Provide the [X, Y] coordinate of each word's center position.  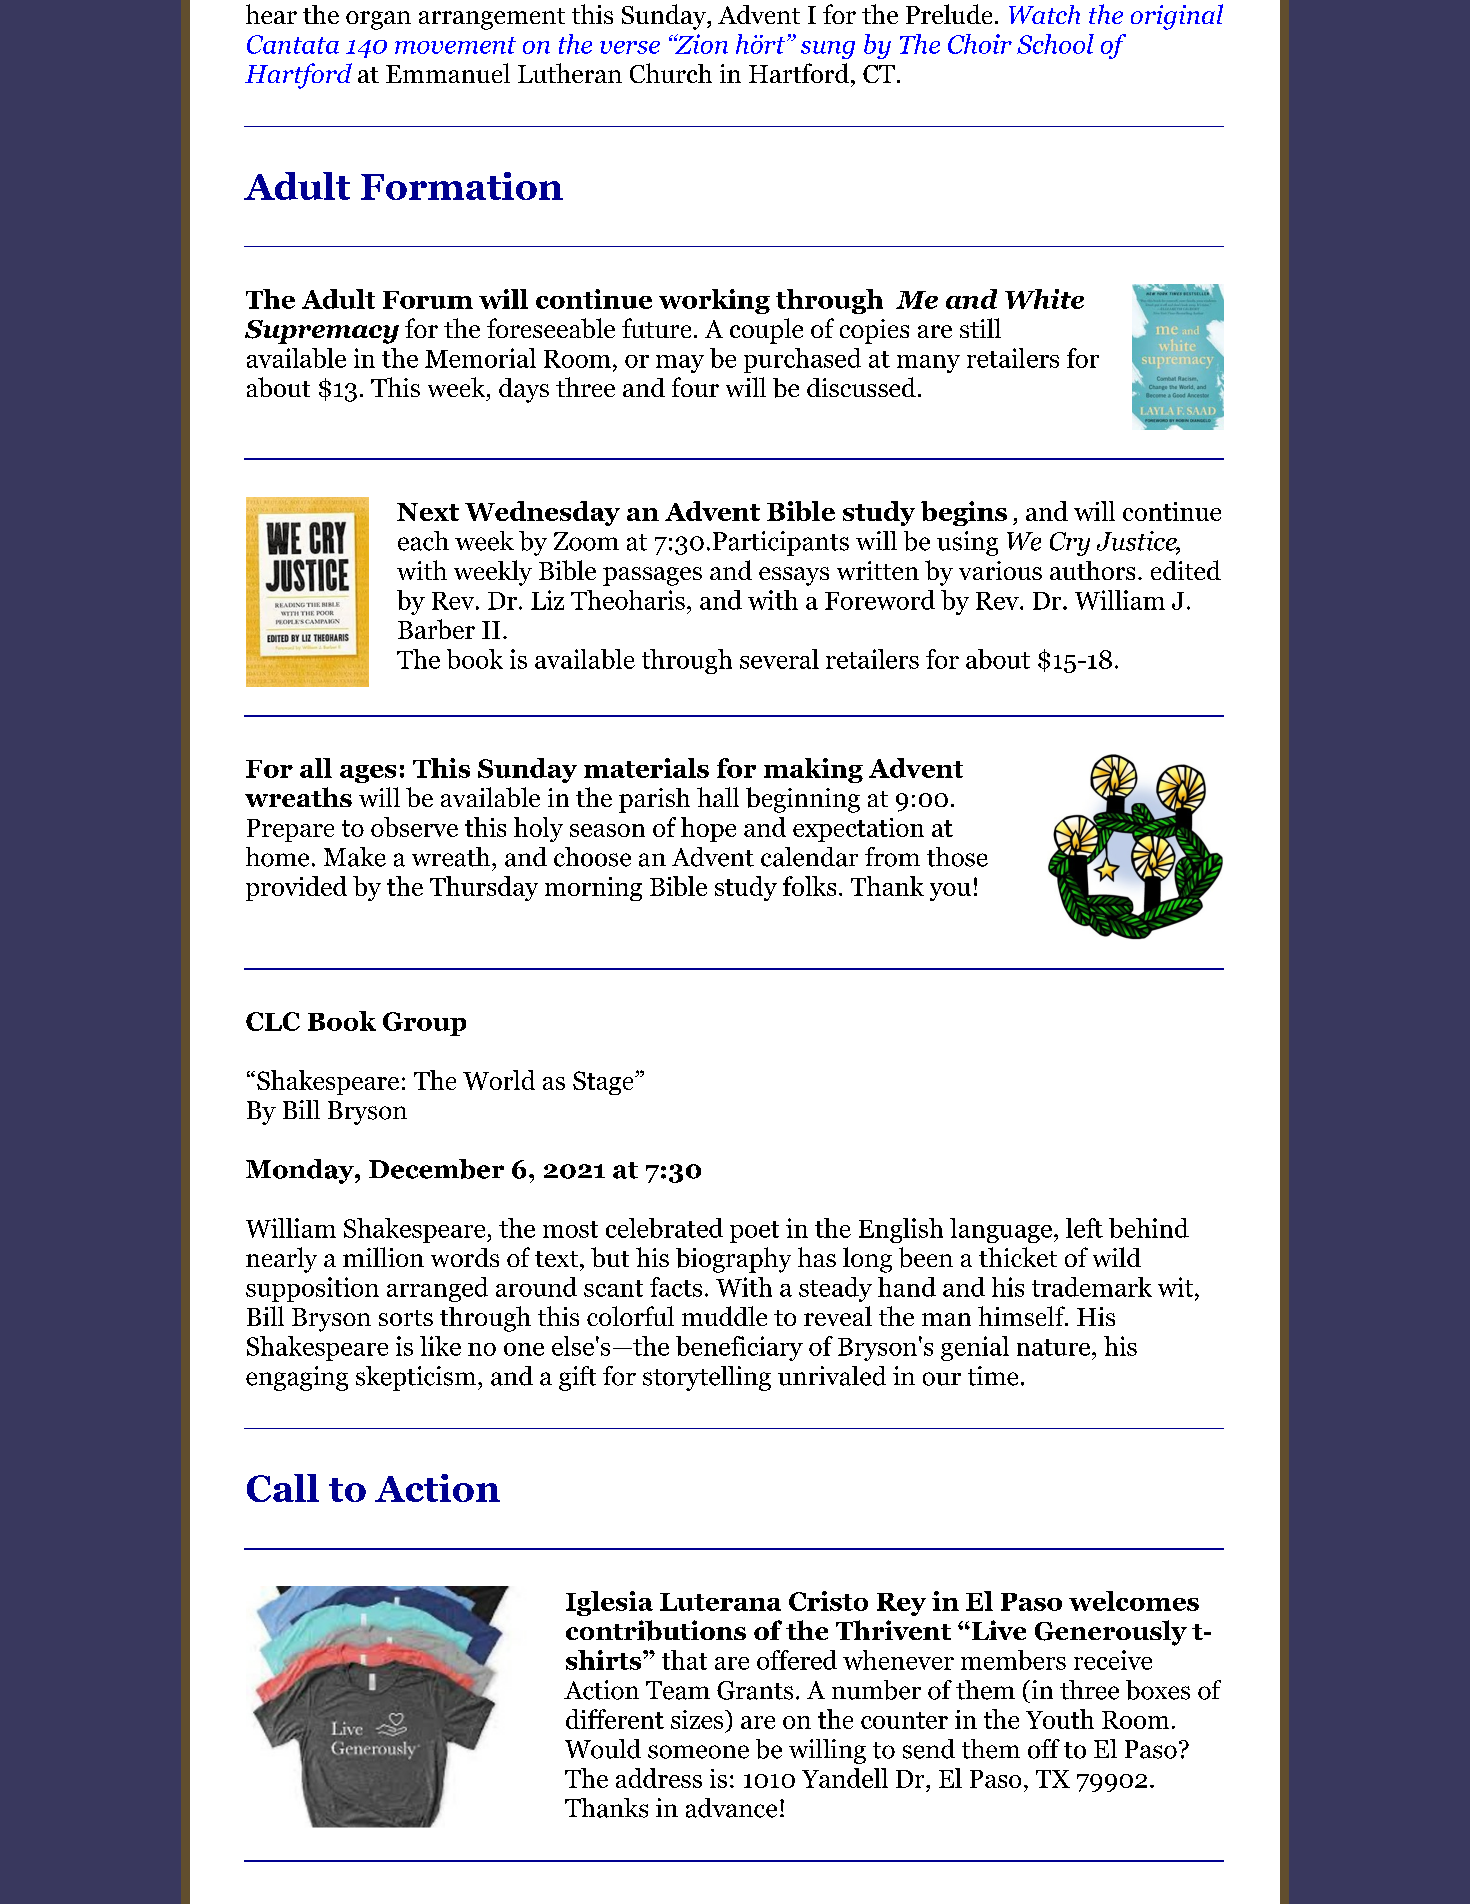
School [1055, 44]
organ [378, 20]
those [957, 857]
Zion [701, 44]
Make [355, 857]
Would [603, 1749]
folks [809, 886]
